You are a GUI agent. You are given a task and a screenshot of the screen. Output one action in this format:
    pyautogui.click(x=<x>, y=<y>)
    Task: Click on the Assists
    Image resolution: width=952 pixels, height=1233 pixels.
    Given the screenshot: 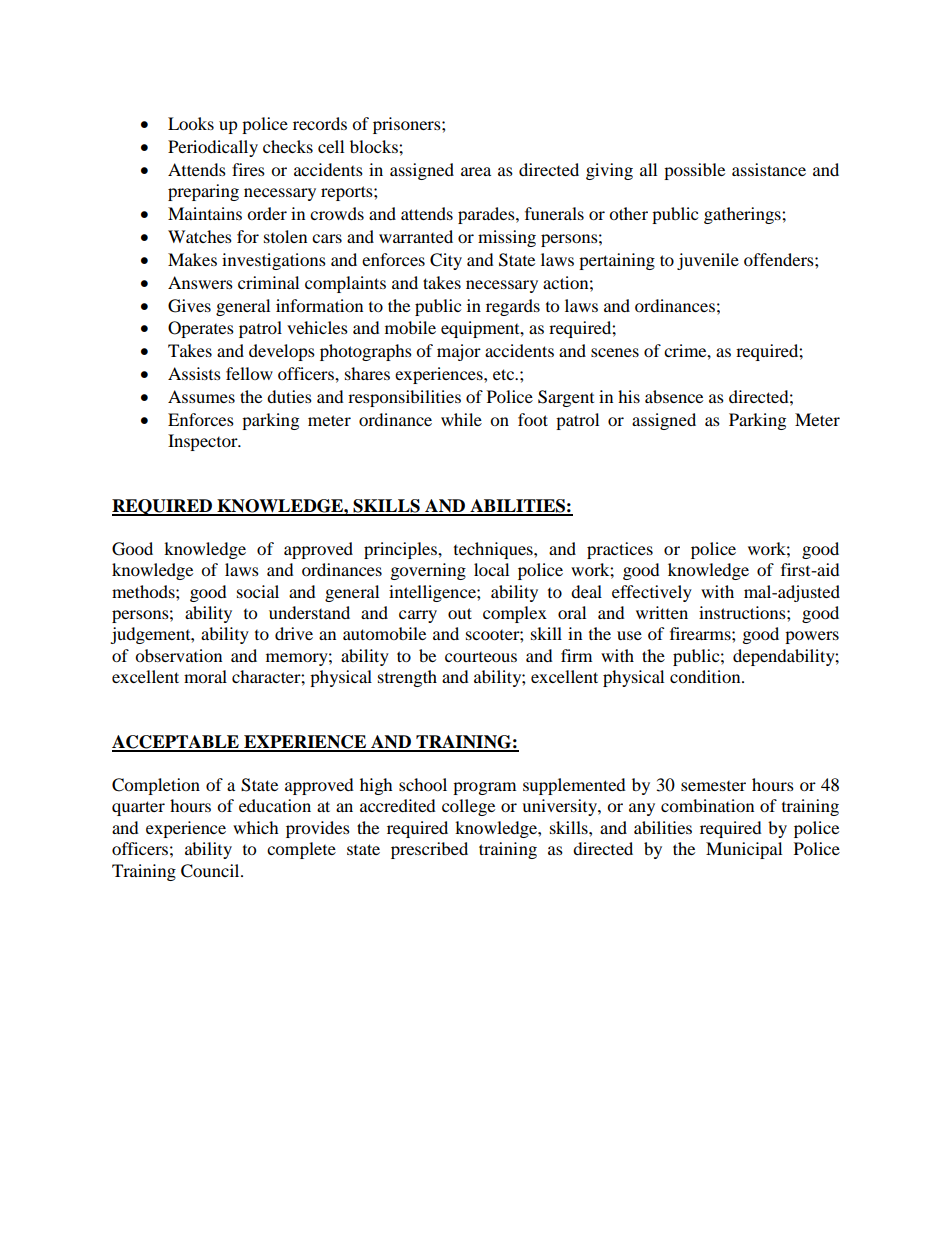 What is the action you would take?
    pyautogui.click(x=194, y=373)
